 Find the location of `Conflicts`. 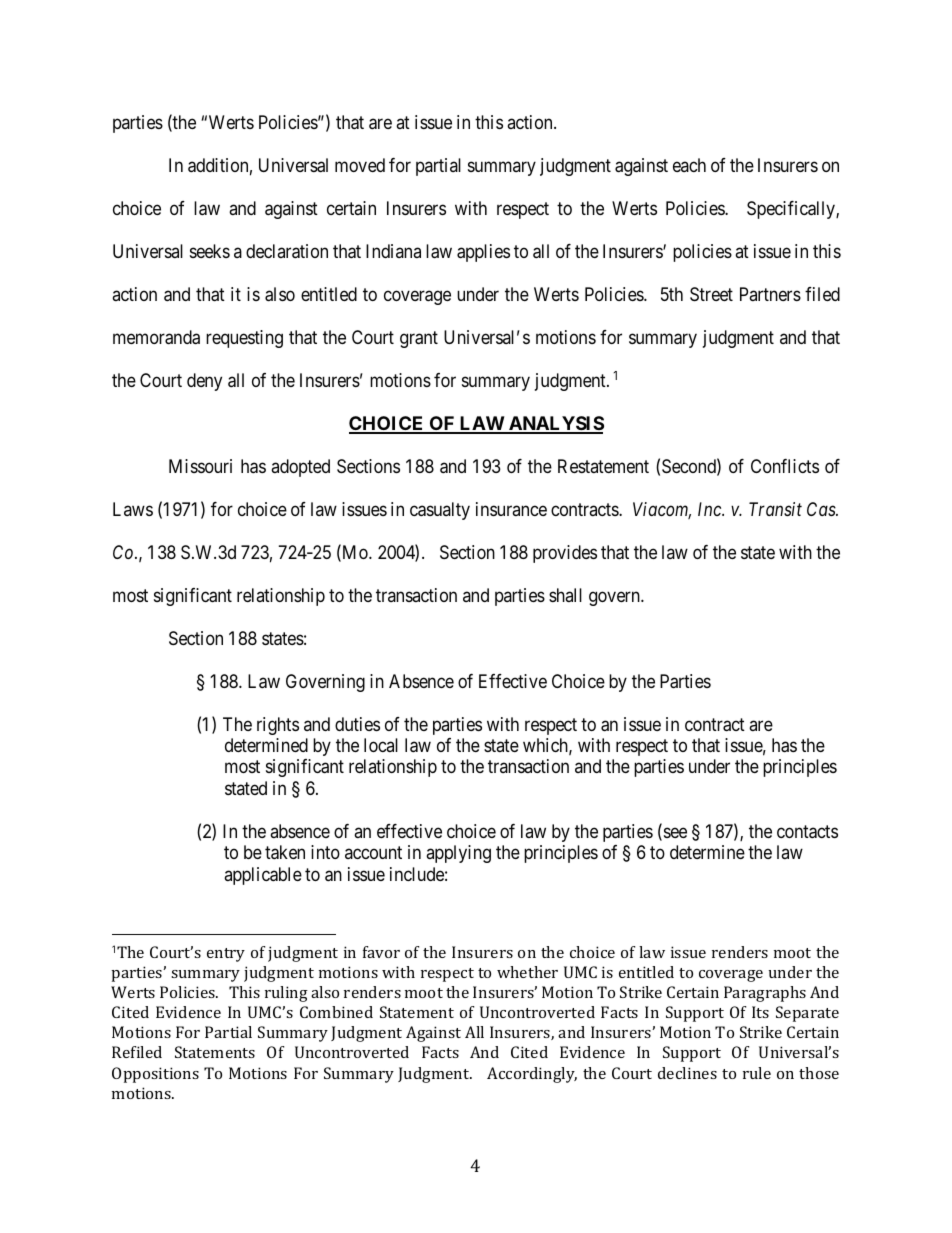

Conflicts is located at coordinates (785, 466).
